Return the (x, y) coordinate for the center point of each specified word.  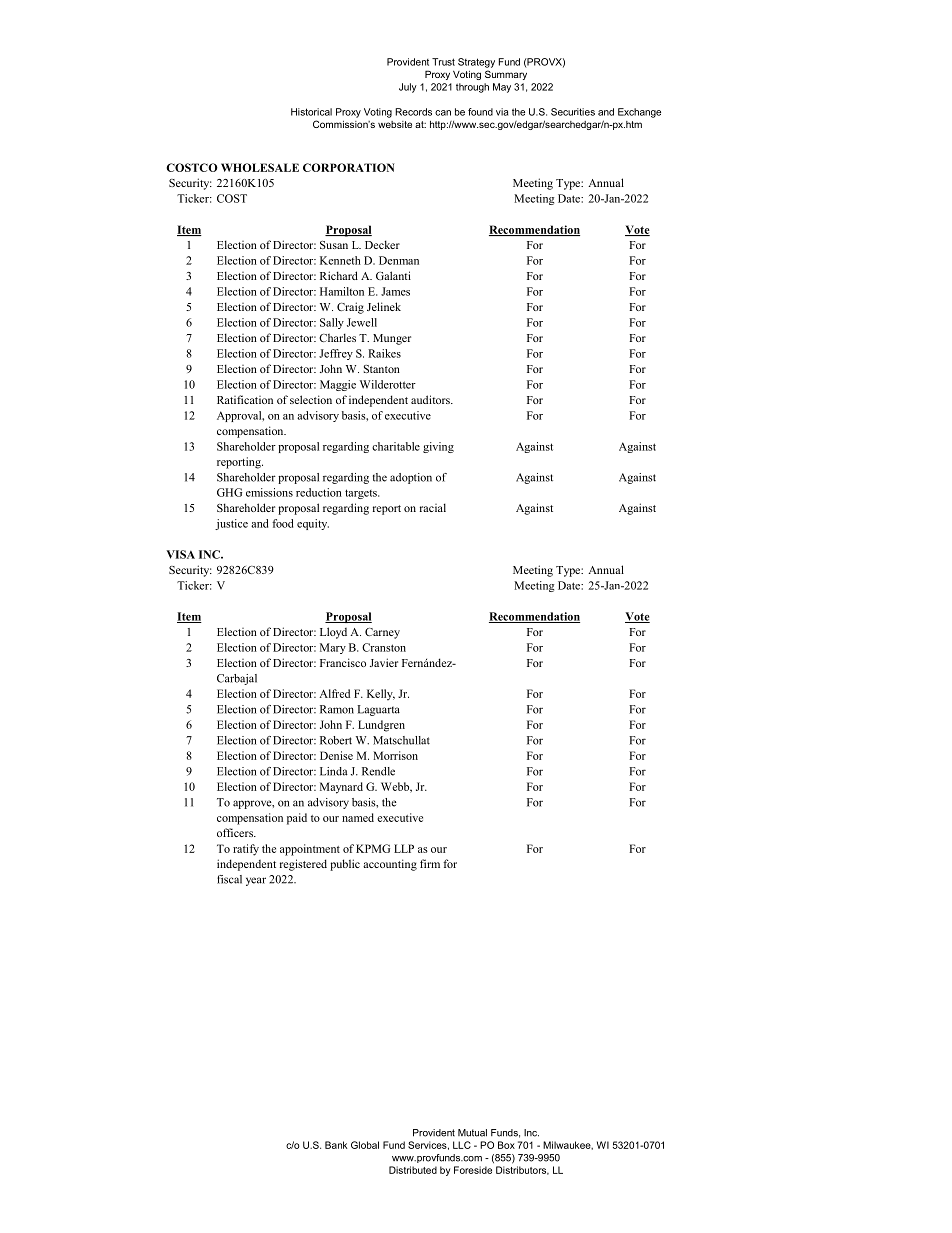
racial (433, 507)
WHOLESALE (260, 167)
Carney (382, 633)
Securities (573, 112)
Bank (336, 1145)
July (408, 88)
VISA (180, 554)
